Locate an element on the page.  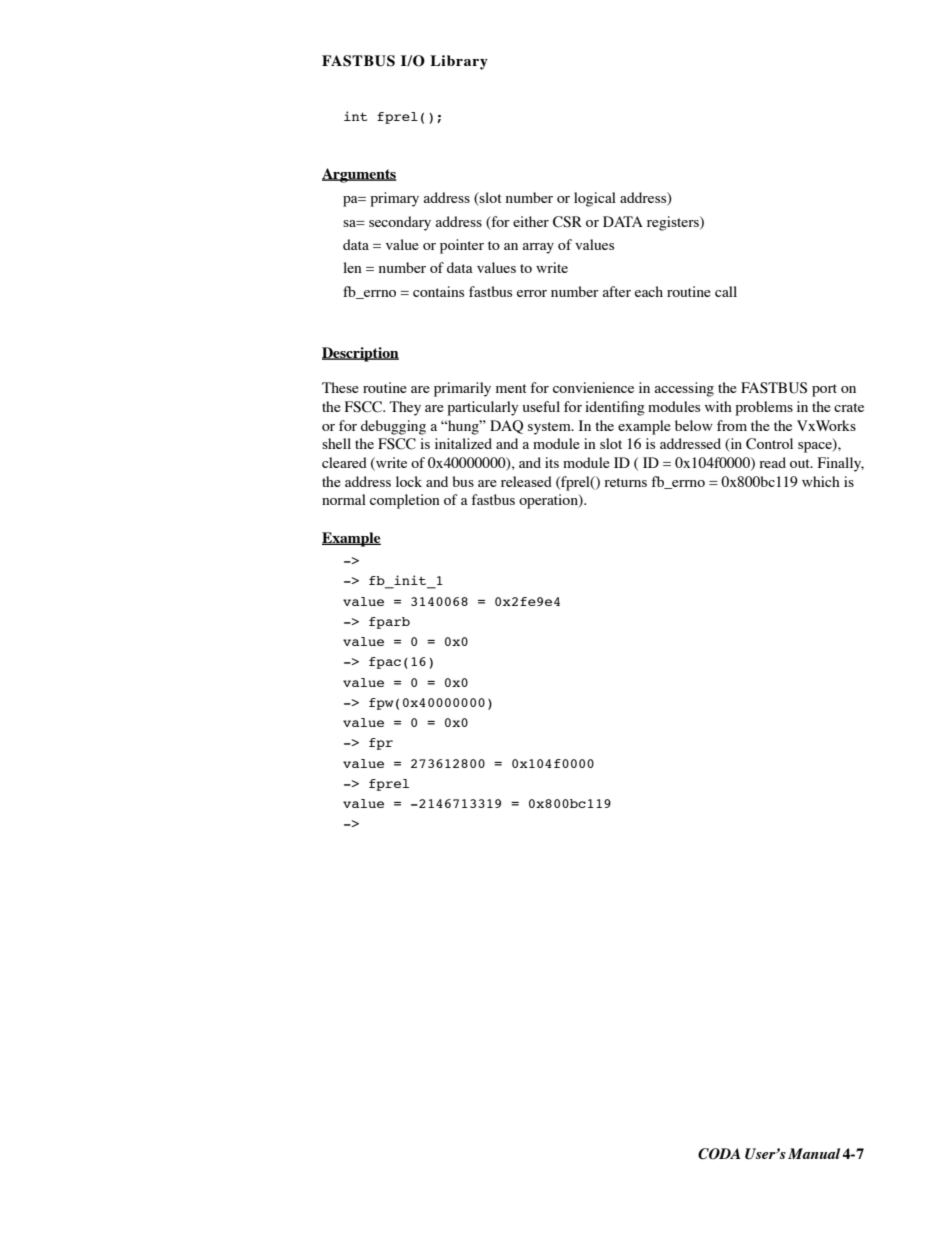
Control is located at coordinates (769, 444).
